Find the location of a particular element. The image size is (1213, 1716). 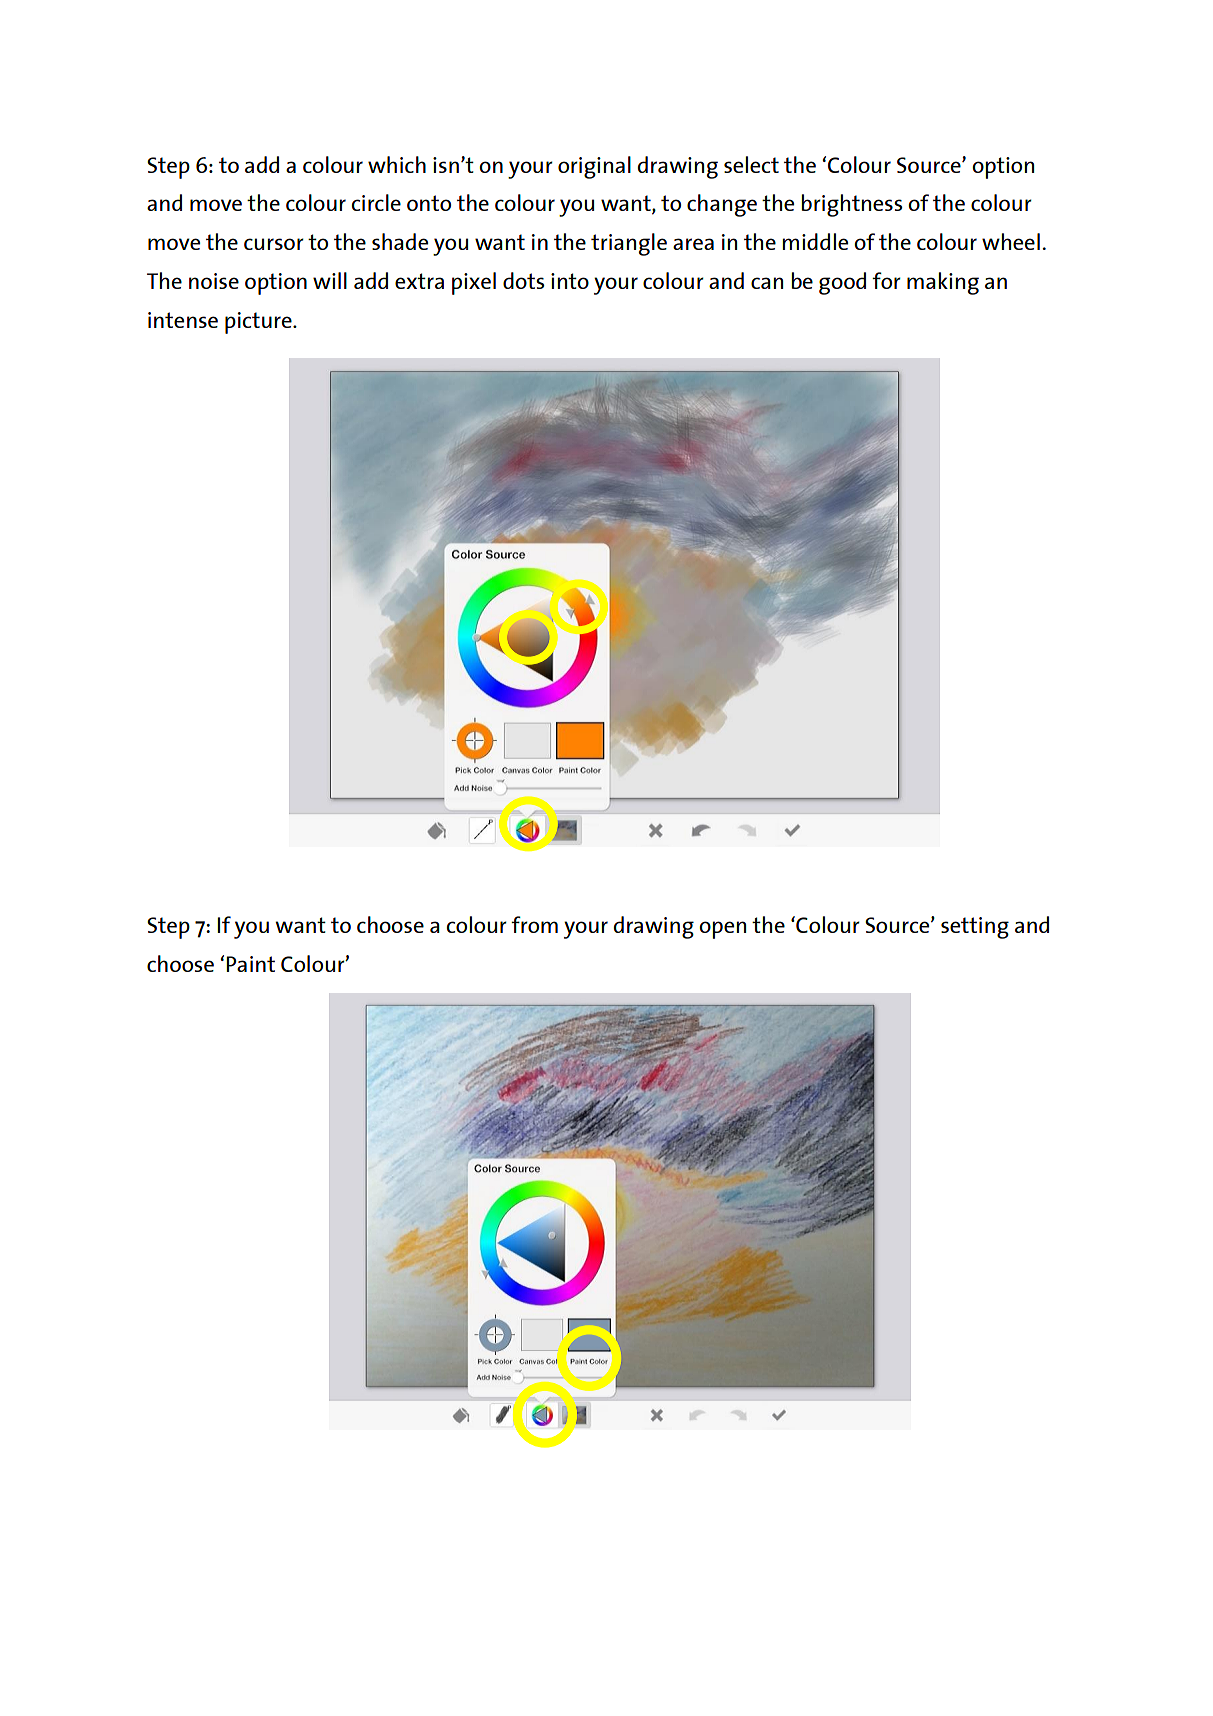

setting is located at coordinates (975, 928).
